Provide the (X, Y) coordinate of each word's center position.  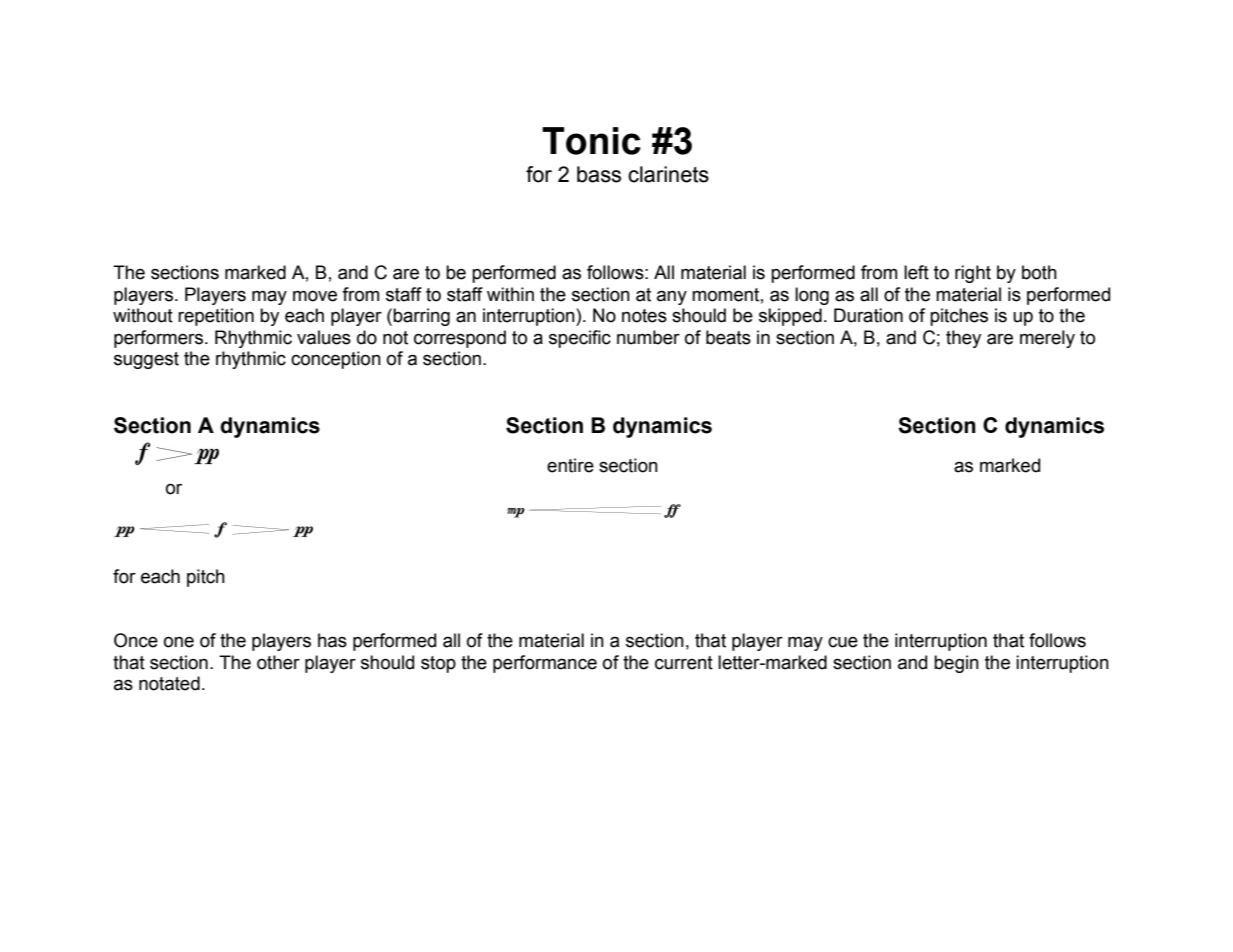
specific (580, 339)
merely (1047, 339)
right (973, 274)
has (332, 640)
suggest (146, 360)
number (648, 337)
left (916, 272)
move (315, 296)
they (963, 339)
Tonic (591, 141)
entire (570, 465)
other (278, 662)
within (510, 294)
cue (843, 642)
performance (545, 664)
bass (599, 174)
